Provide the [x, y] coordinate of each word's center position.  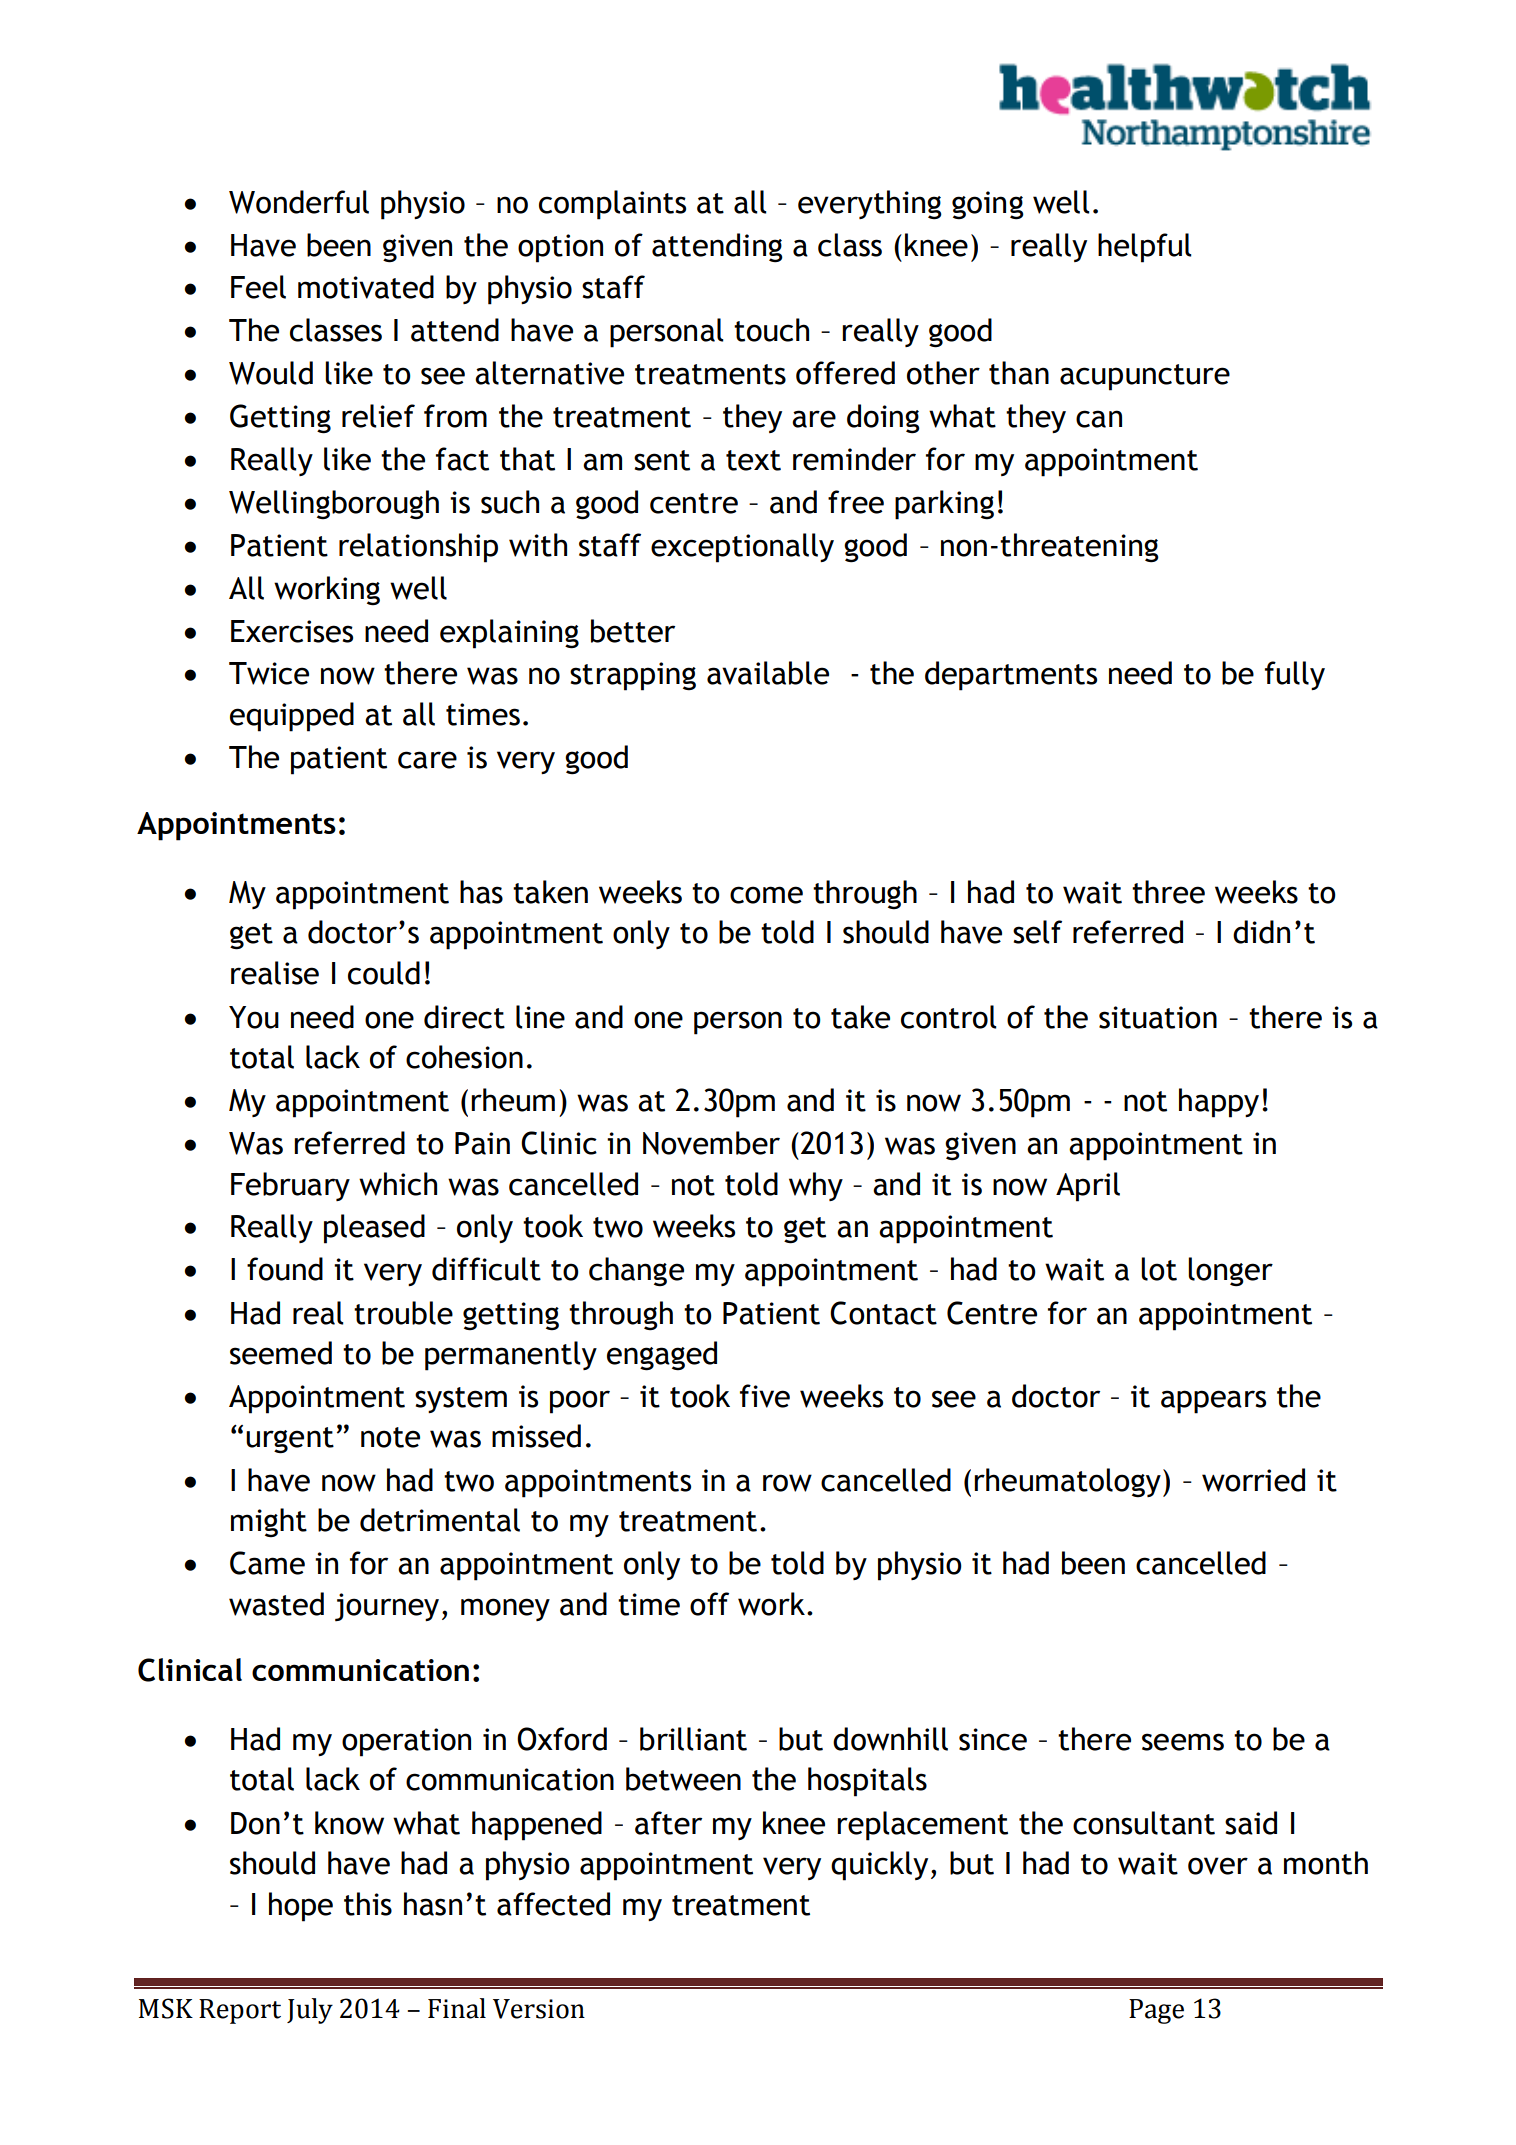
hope [301, 1907]
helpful [1145, 248]
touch [771, 330]
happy [1219, 1103]
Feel [258, 287]
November [711, 1143]
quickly [879, 1866]
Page [1156, 2011]
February [290, 1186]
